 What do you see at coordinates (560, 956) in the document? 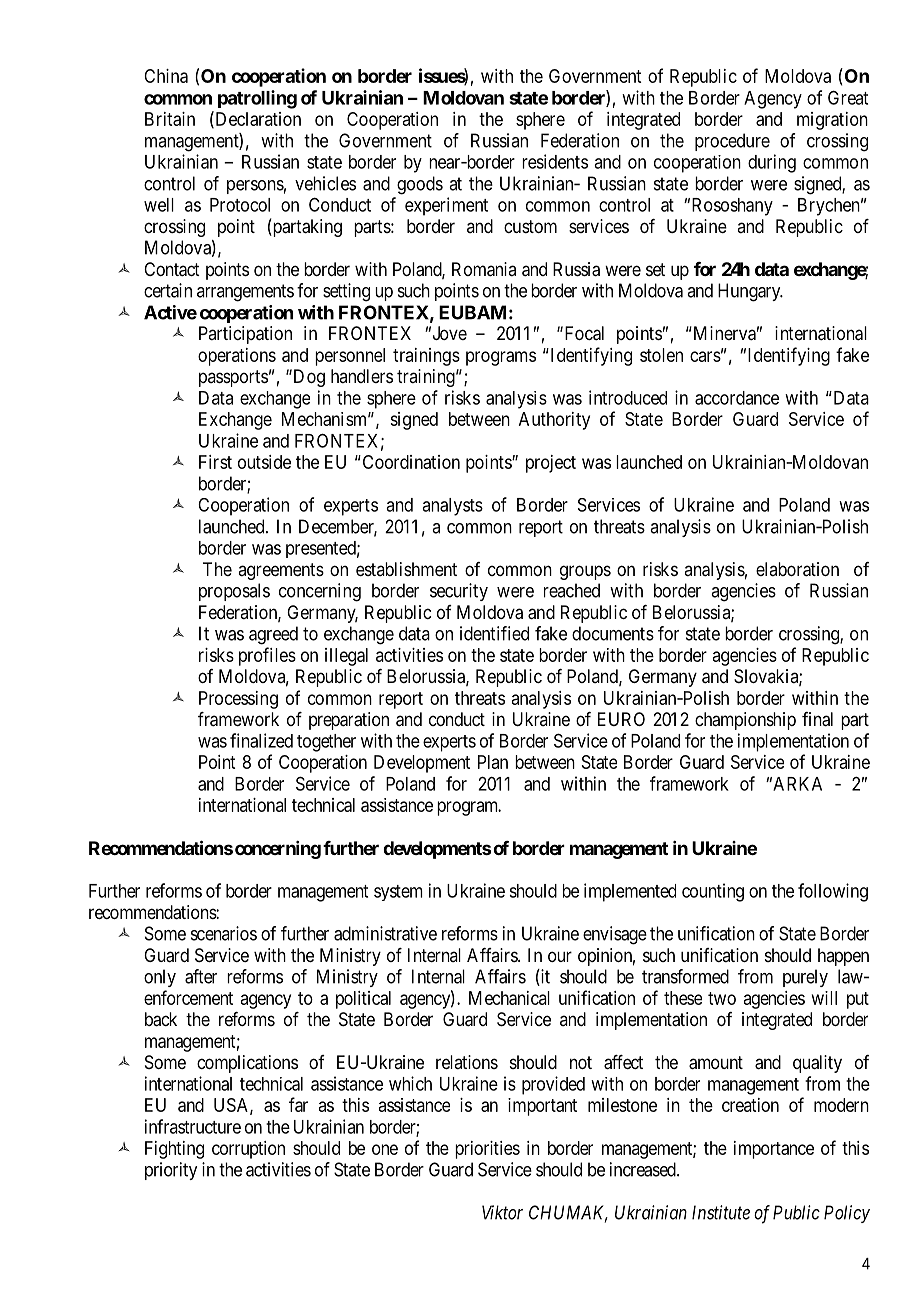
I see `our` at bounding box center [560, 956].
